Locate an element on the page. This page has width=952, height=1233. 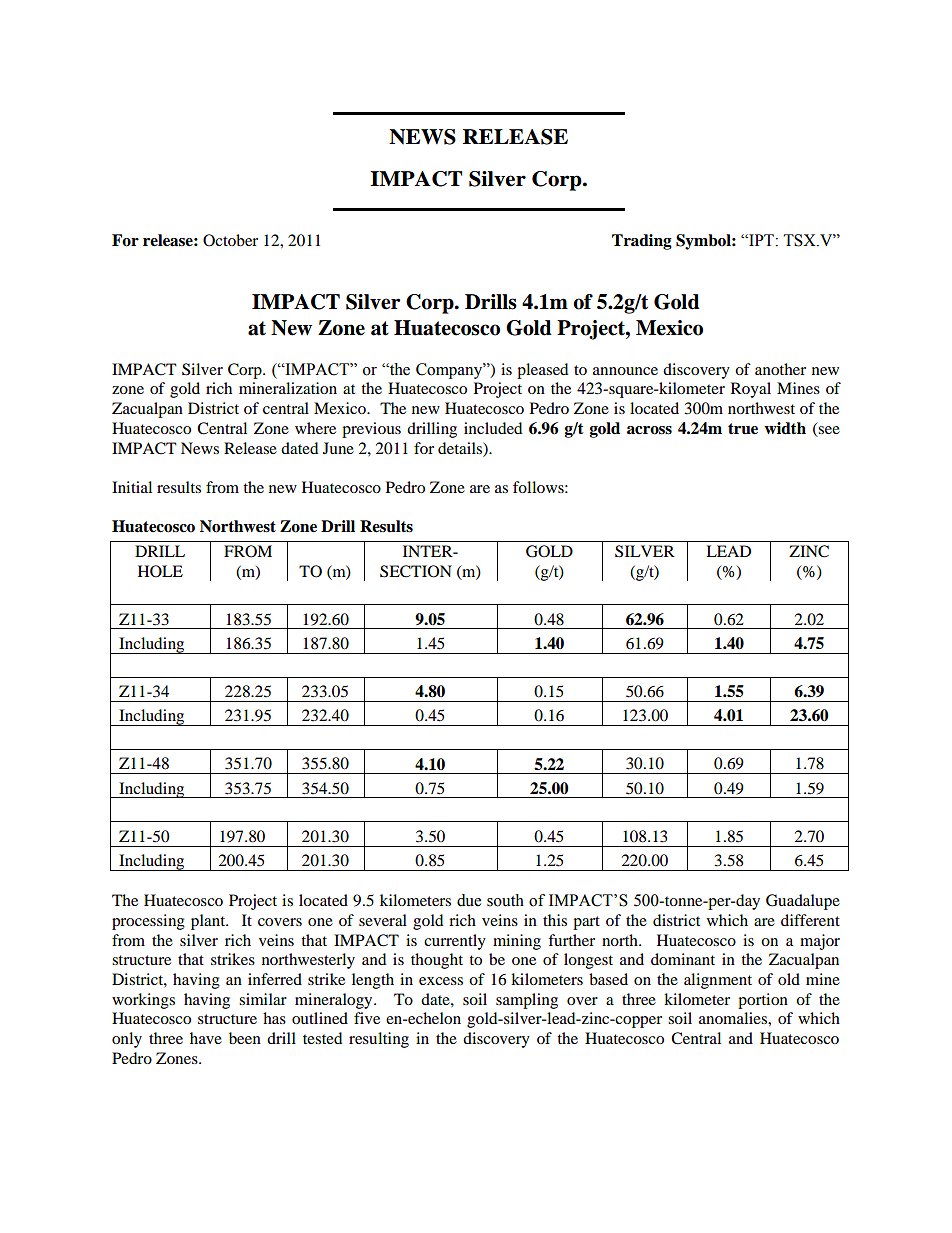
different is located at coordinates (810, 920).
